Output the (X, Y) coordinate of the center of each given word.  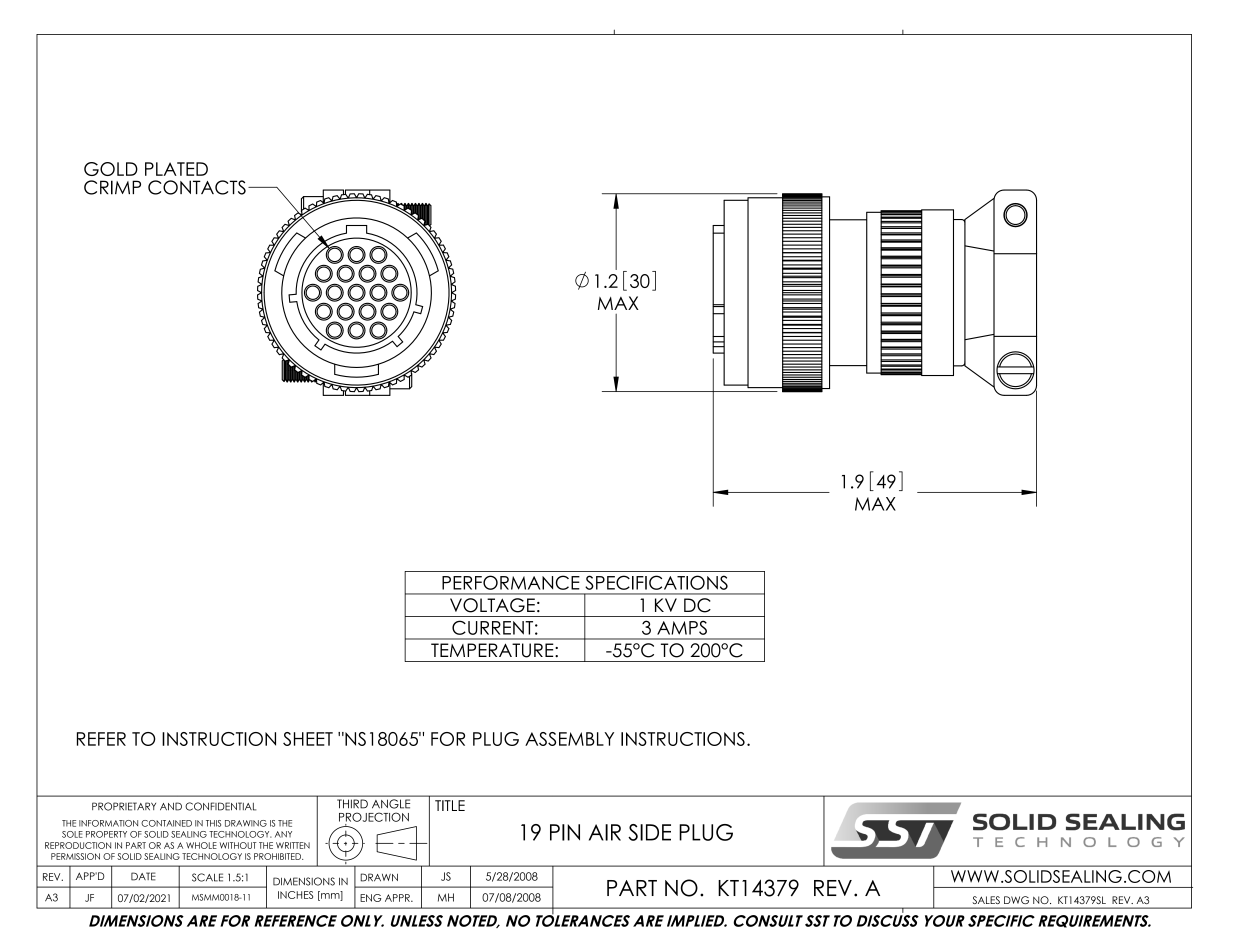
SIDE (649, 832)
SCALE (207, 877)
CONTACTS (197, 187)
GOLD (111, 169)
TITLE (450, 805)
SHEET (308, 739)
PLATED (176, 169)
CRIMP (112, 187)
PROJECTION (374, 817)
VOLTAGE (492, 605)
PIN (565, 832)
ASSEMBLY (569, 739)
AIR (605, 832)
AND (171, 806)
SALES (986, 900)
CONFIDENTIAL (220, 806)
